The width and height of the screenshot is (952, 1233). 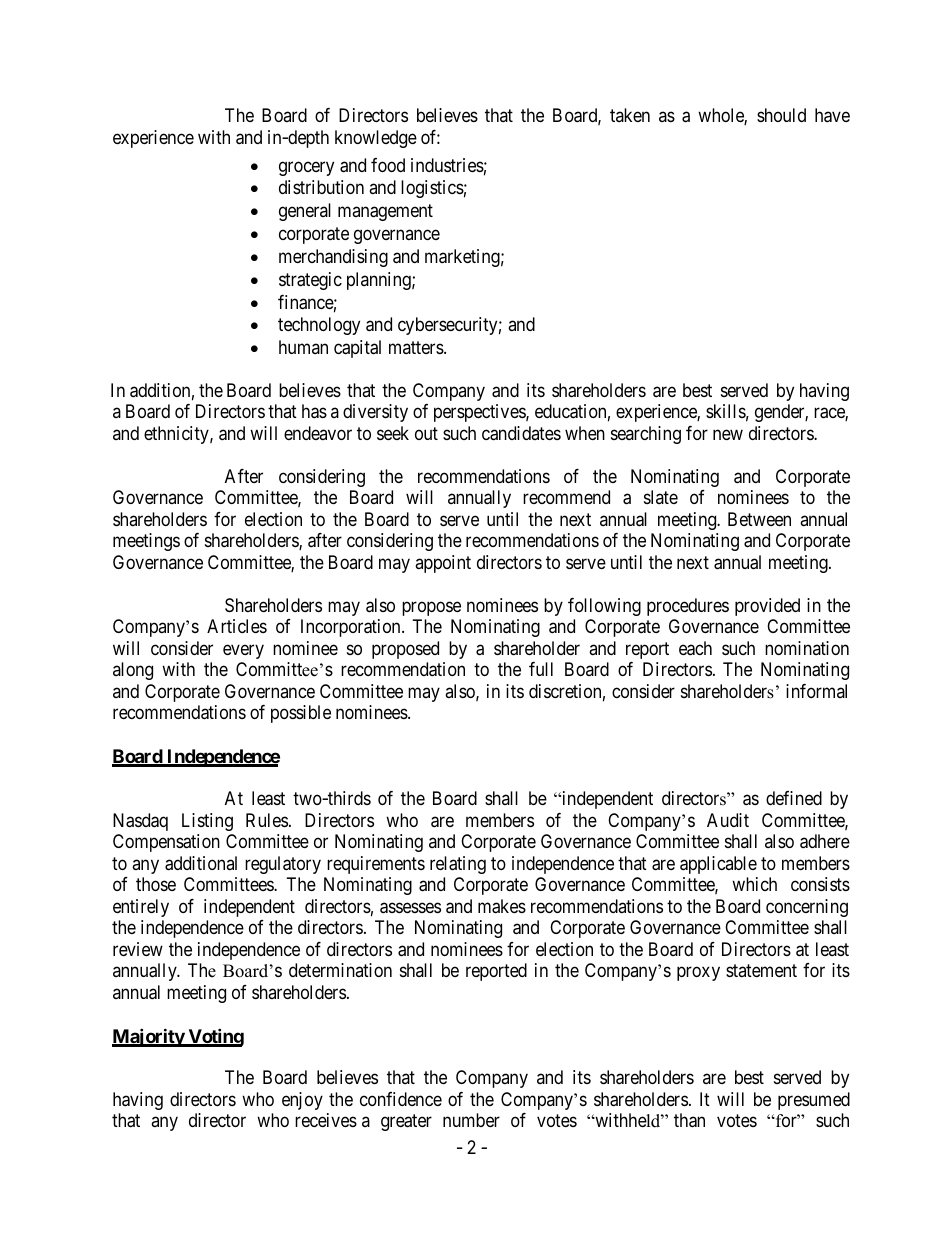 What do you see at coordinates (794, 798) in the screenshot?
I see `defined` at bounding box center [794, 798].
